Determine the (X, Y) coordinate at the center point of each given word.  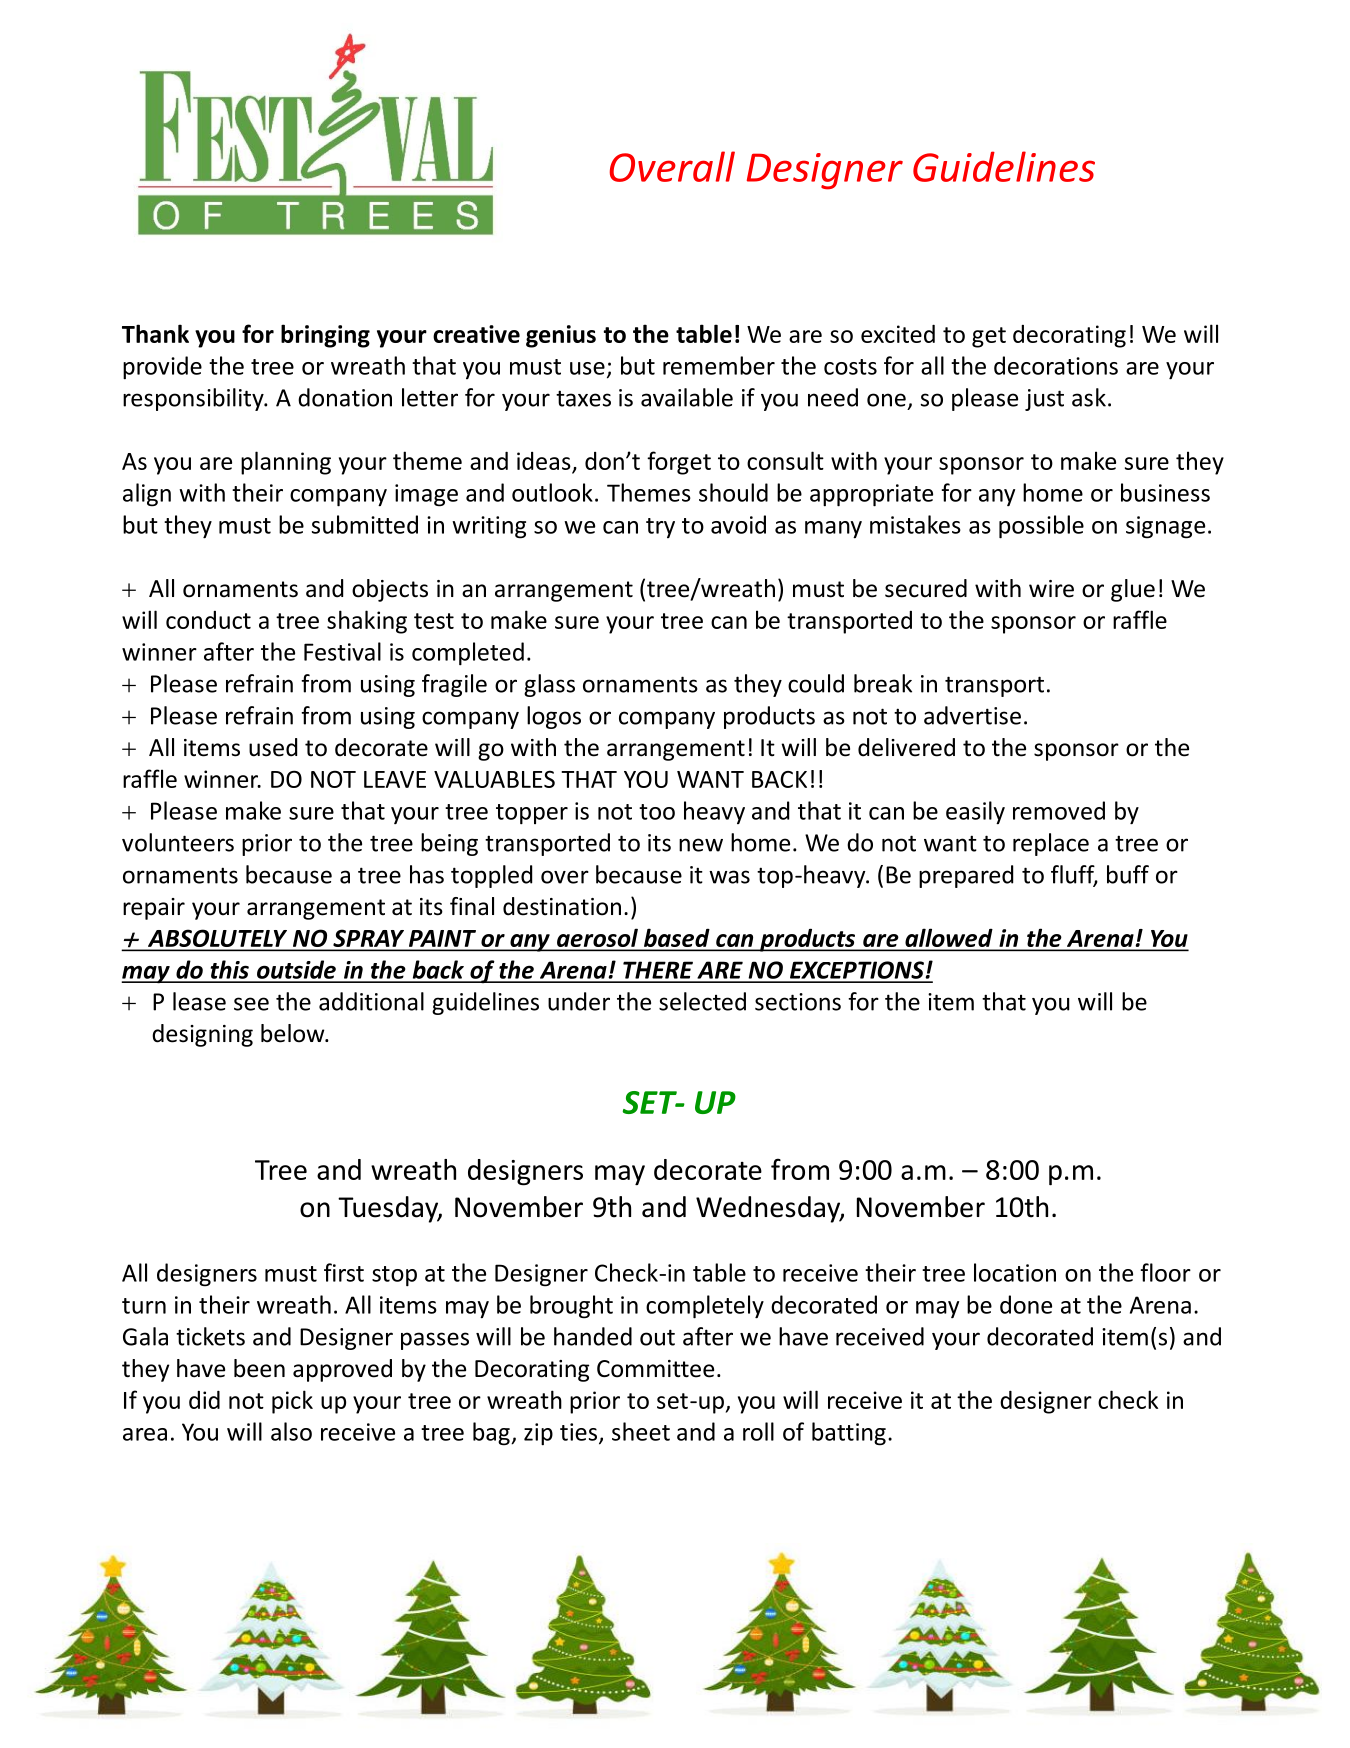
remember (719, 365)
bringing (325, 336)
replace (1051, 844)
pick (292, 1402)
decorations (1056, 365)
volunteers (178, 842)
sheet (641, 1431)
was (729, 877)
